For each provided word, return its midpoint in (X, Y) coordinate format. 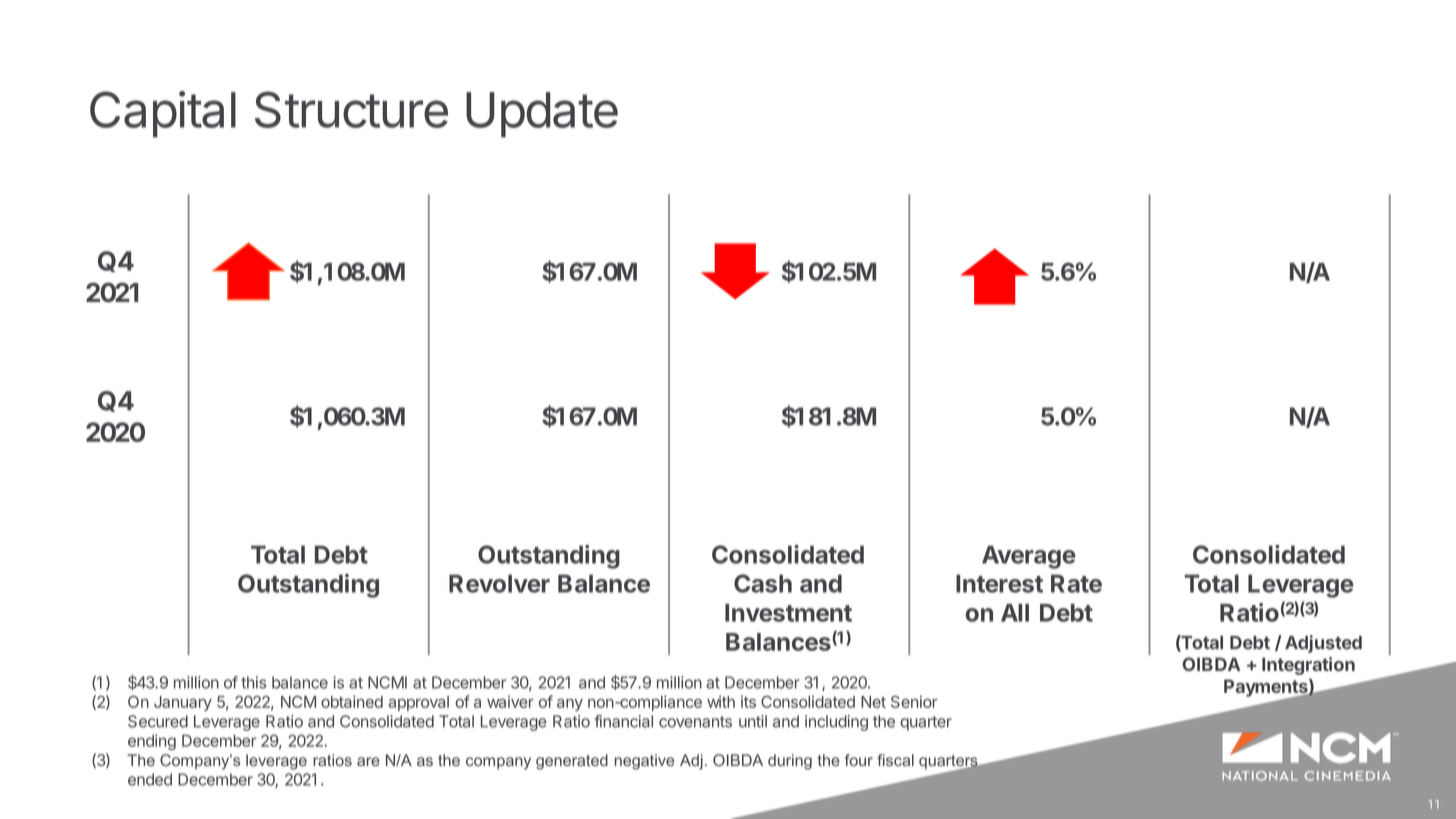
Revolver (499, 583)
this (253, 682)
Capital (163, 114)
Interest (999, 583)
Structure (351, 109)
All (1015, 613)
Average (1029, 557)
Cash (763, 583)
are (368, 761)
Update (542, 115)
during (790, 762)
